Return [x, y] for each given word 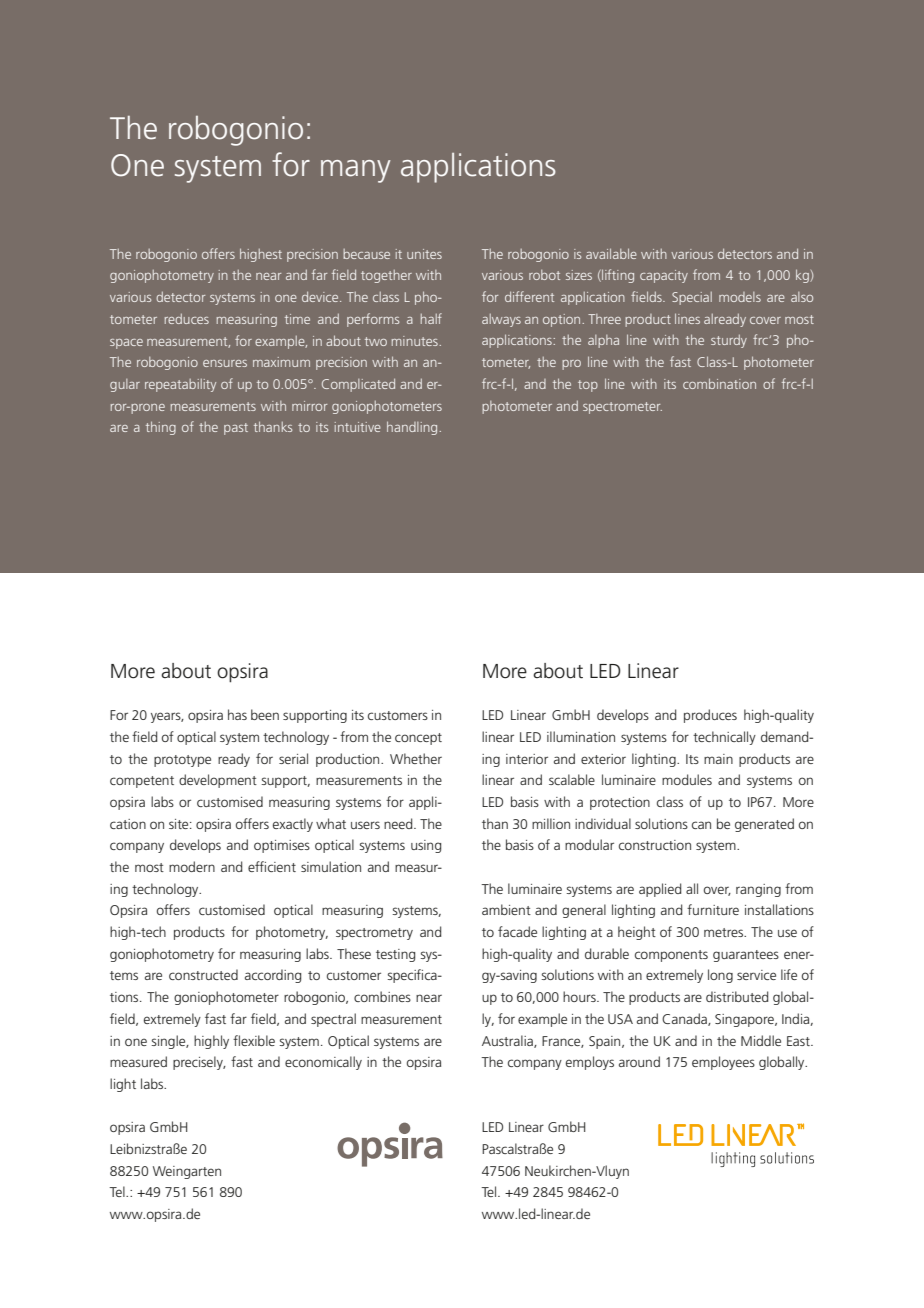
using [426, 846]
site [180, 824]
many [356, 171]
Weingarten [187, 1172]
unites [424, 254]
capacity [664, 276]
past [236, 429]
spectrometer [622, 408]
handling [413, 428]
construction [655, 845]
